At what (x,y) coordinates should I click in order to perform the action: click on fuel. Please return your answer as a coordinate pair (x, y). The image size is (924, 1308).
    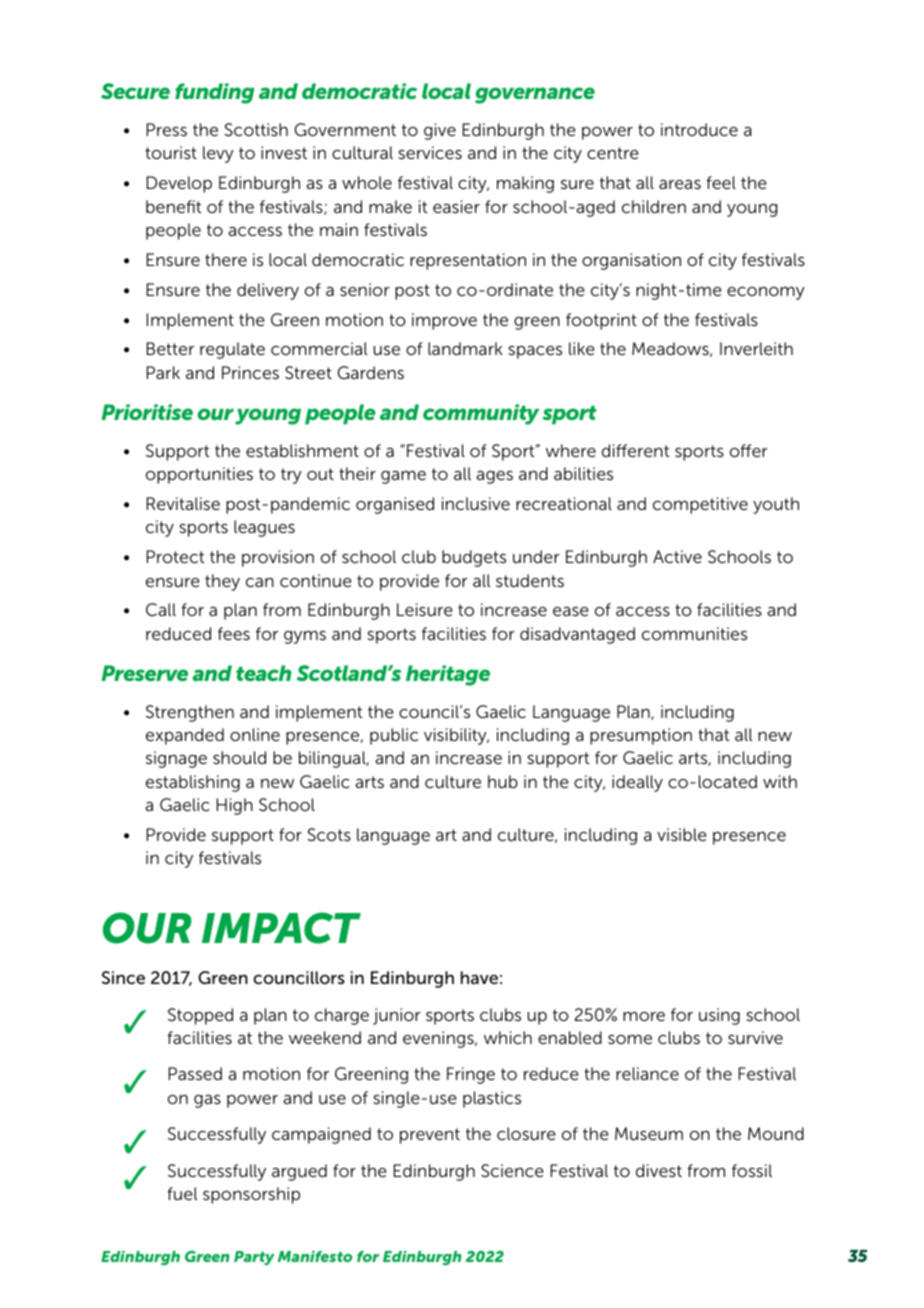
    Looking at the image, I should click on (182, 1193).
